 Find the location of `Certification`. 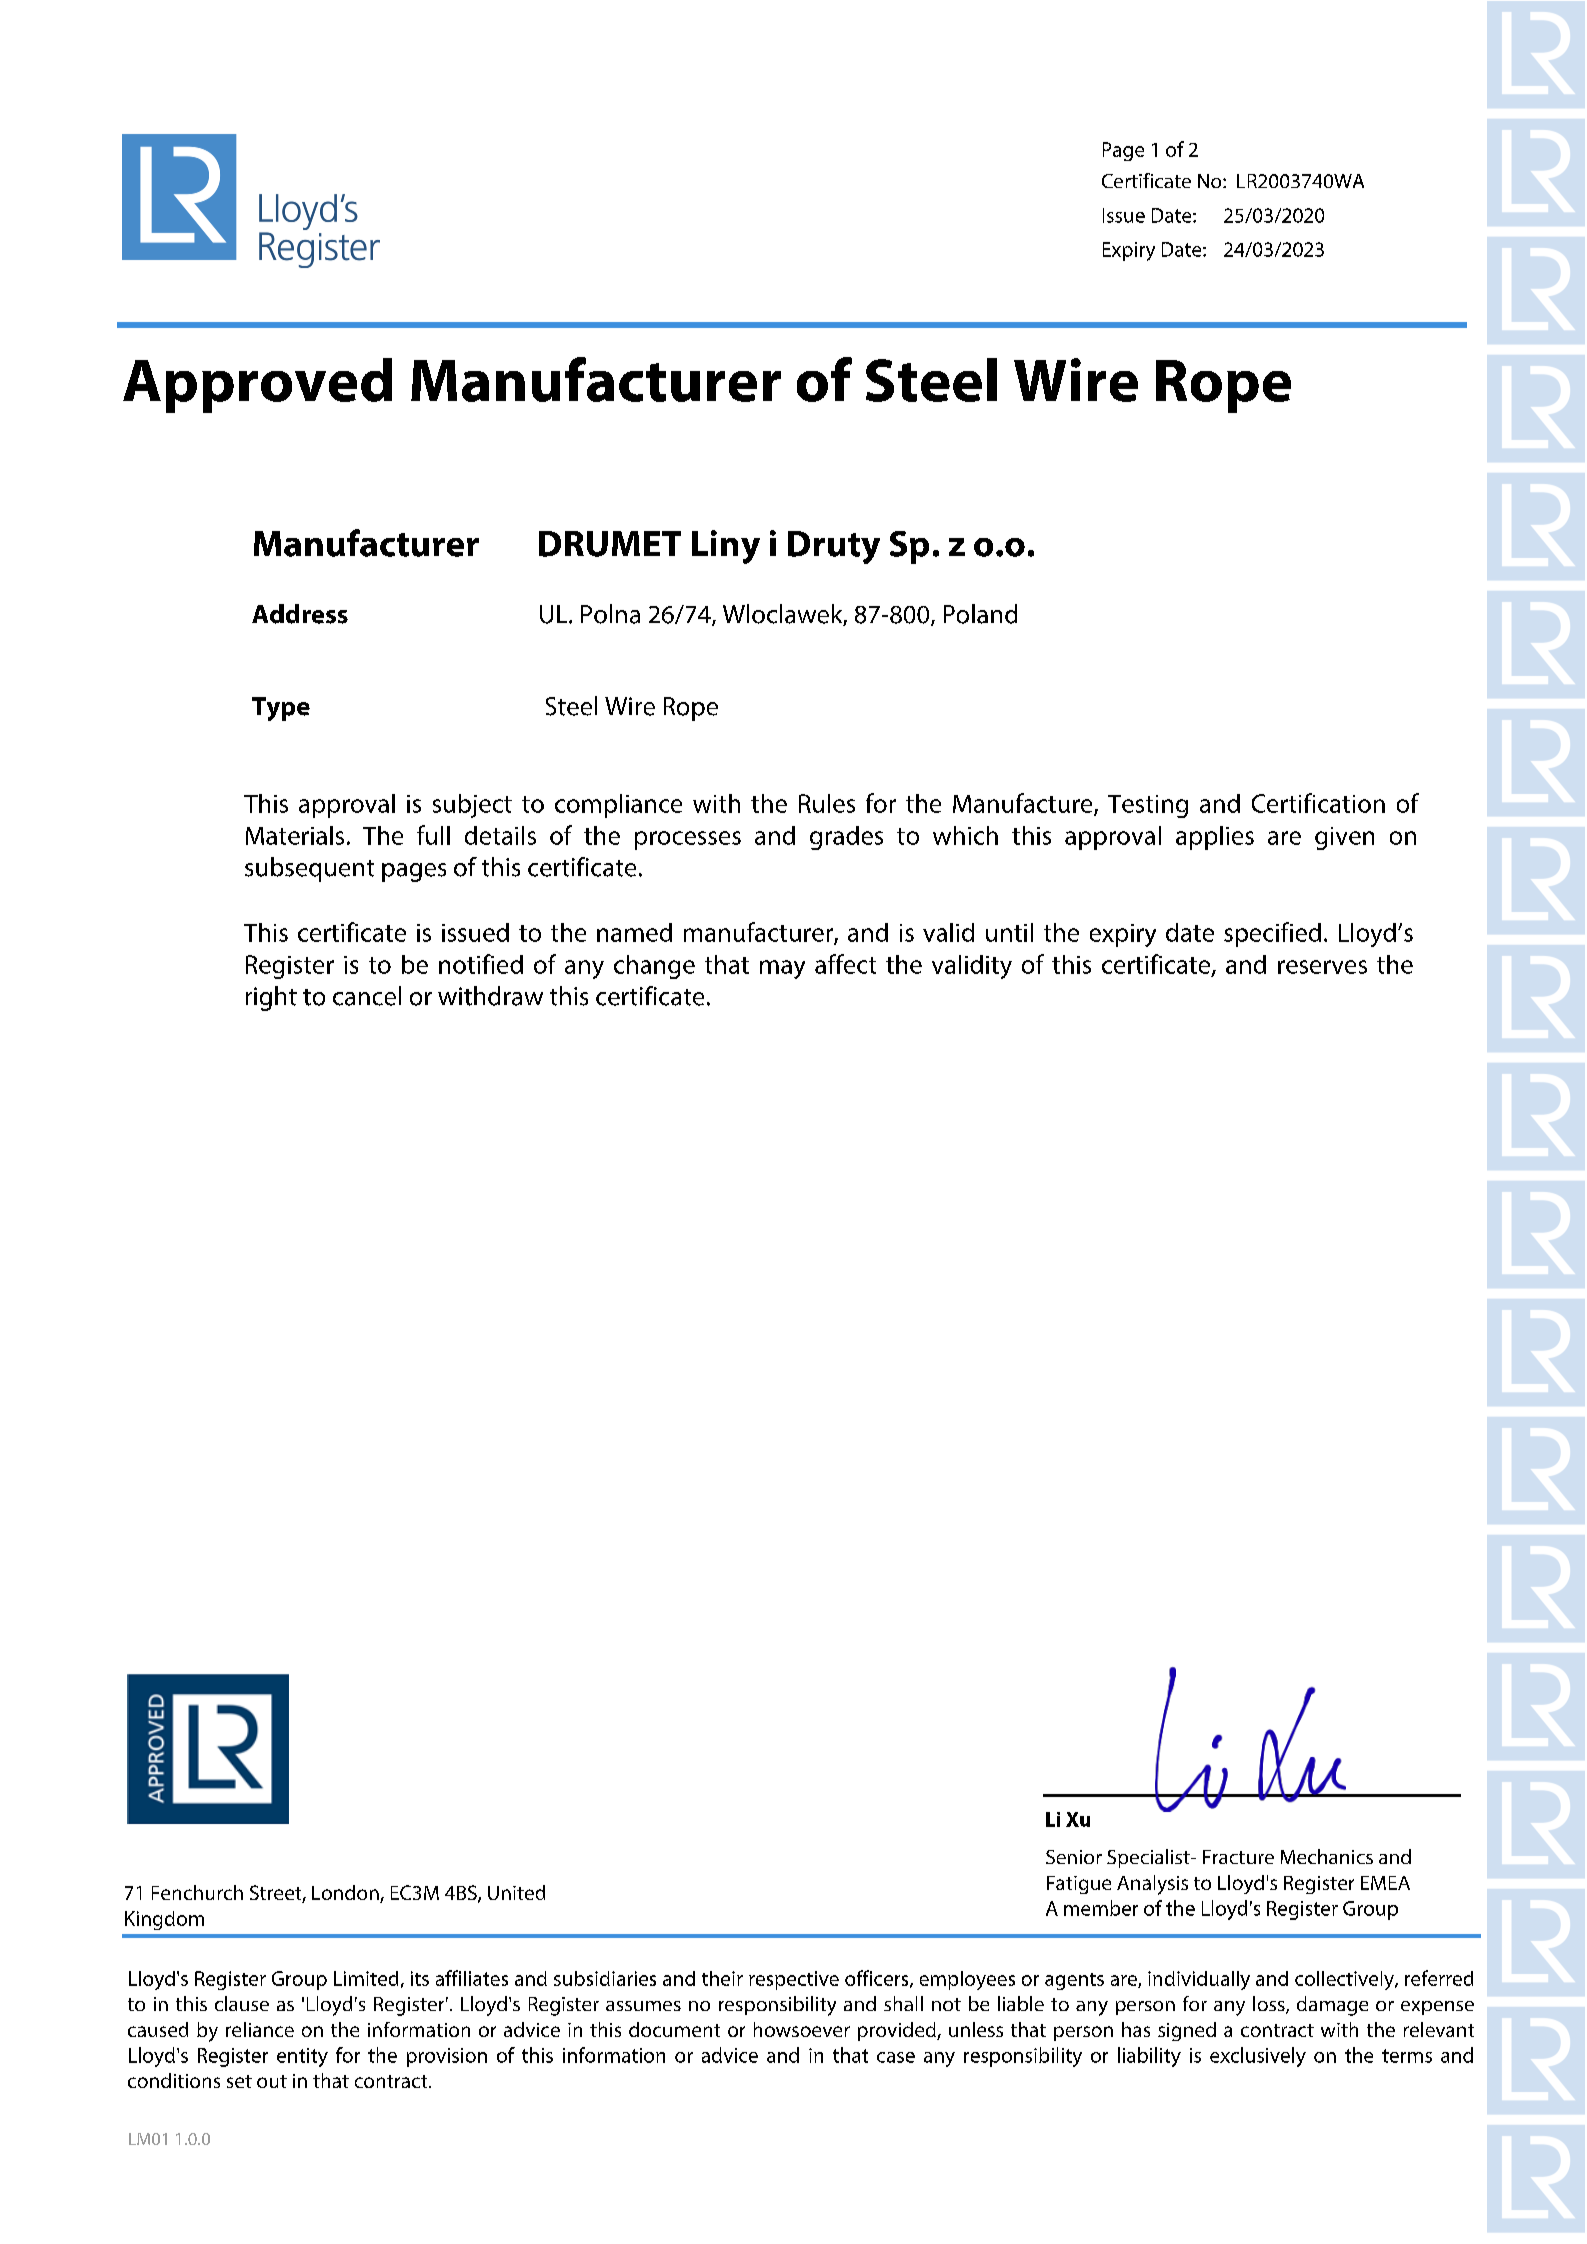

Certification is located at coordinates (1318, 803).
